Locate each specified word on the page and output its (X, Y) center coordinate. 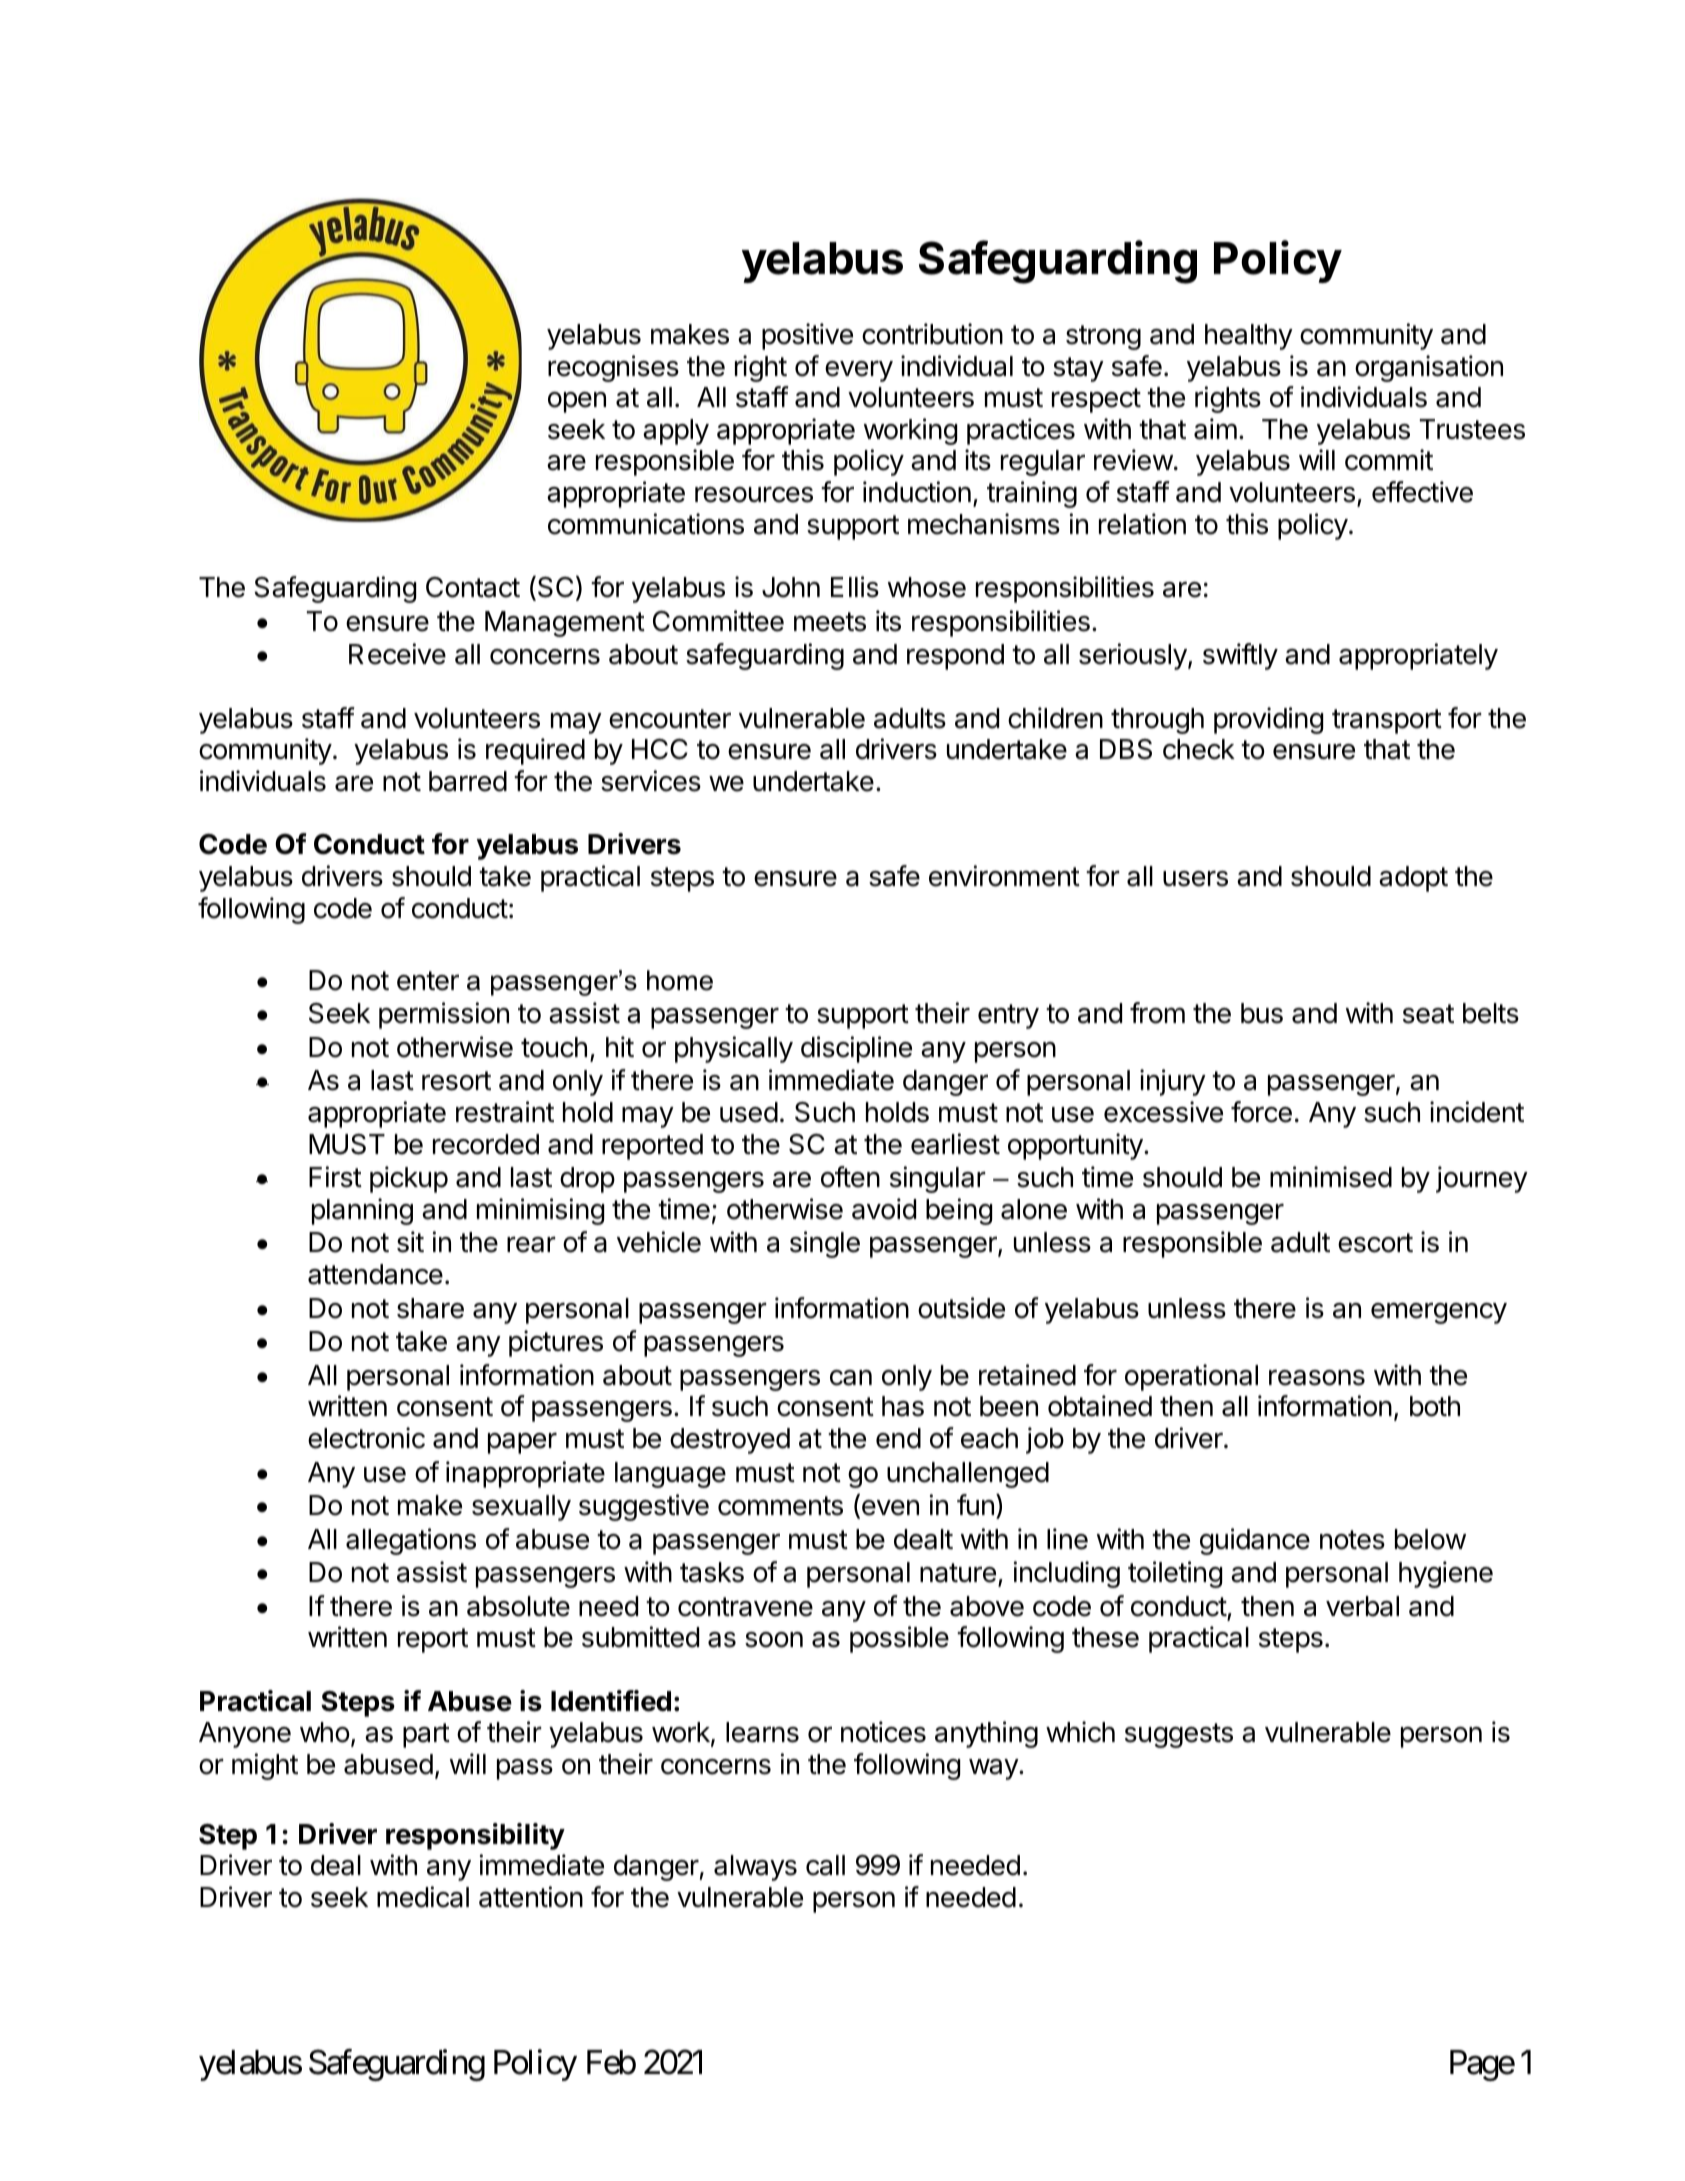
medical (423, 1897)
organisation (1429, 368)
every (859, 371)
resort (456, 1081)
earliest (955, 1144)
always (755, 1868)
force (1261, 1112)
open (577, 402)
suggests (1179, 1735)
